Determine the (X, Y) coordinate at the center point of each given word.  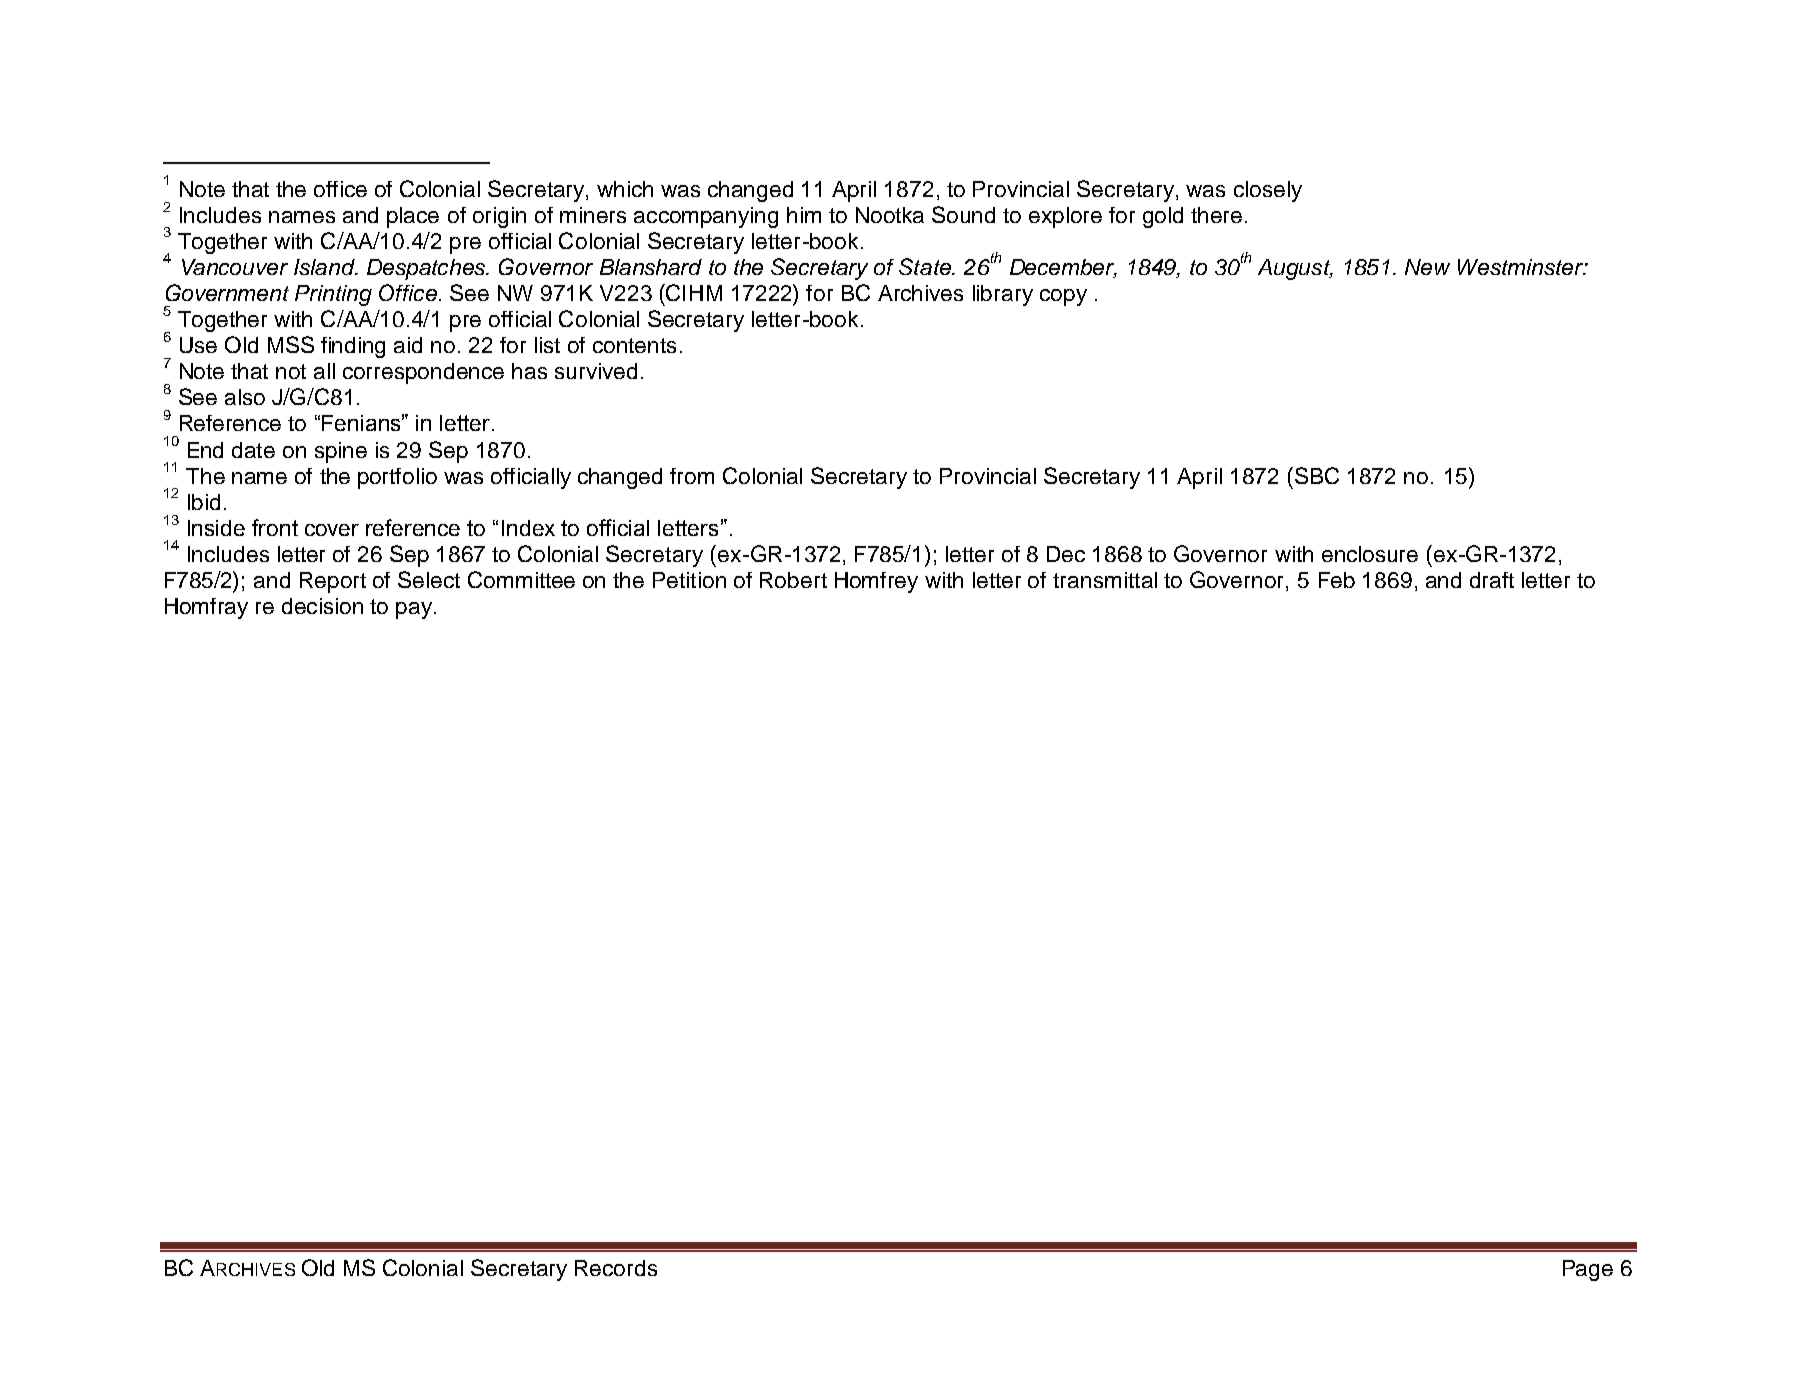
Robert (793, 580)
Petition (689, 580)
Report (333, 582)
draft (1492, 580)
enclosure (1370, 554)
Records (616, 1268)
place (413, 217)
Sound (963, 214)
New (1427, 267)
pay (415, 610)
